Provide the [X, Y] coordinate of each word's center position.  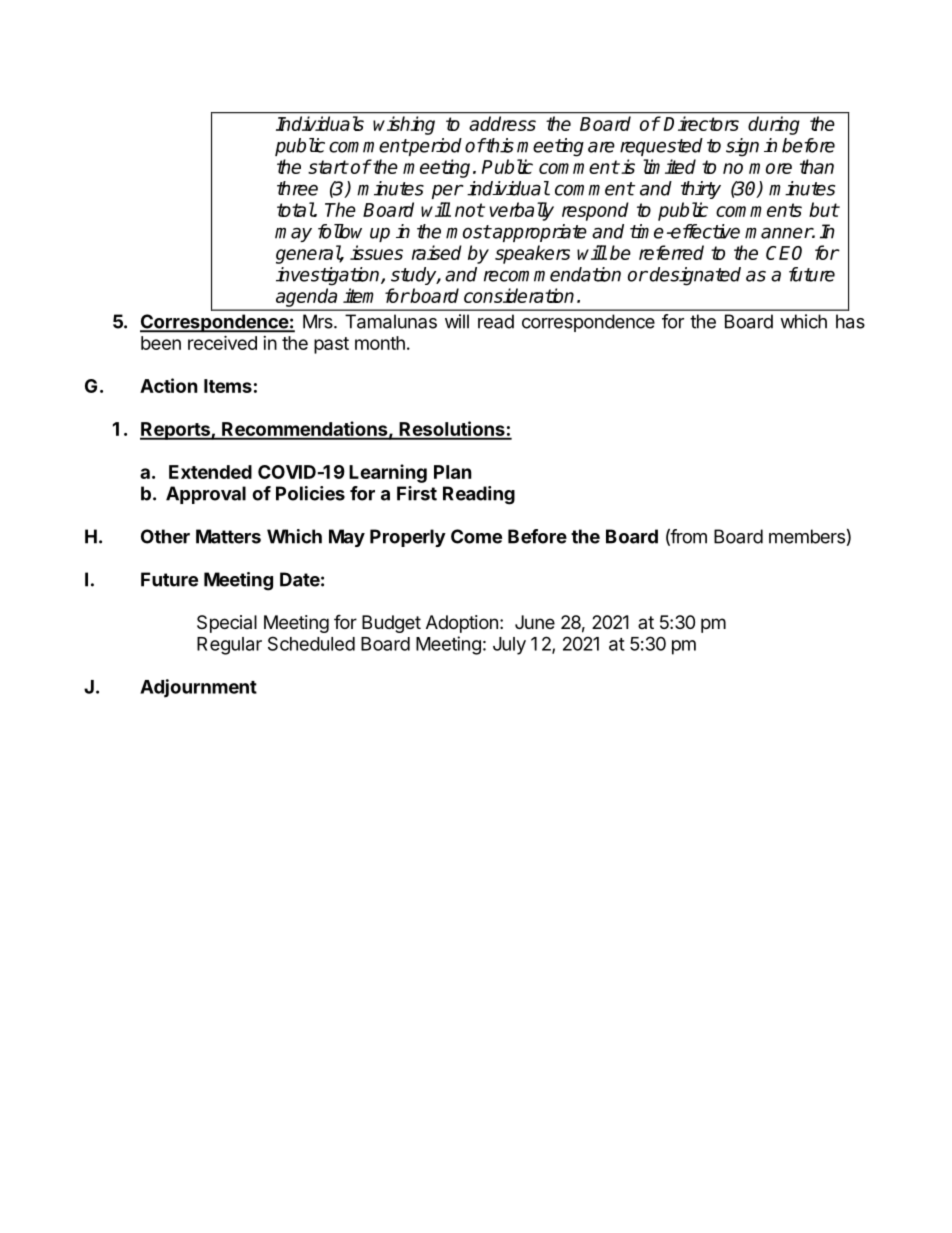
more [770, 168]
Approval [206, 495]
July [509, 646]
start [328, 167]
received [222, 342]
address [502, 123]
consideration [519, 295]
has [850, 321]
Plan [453, 472]
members [807, 536]
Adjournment [198, 688]
